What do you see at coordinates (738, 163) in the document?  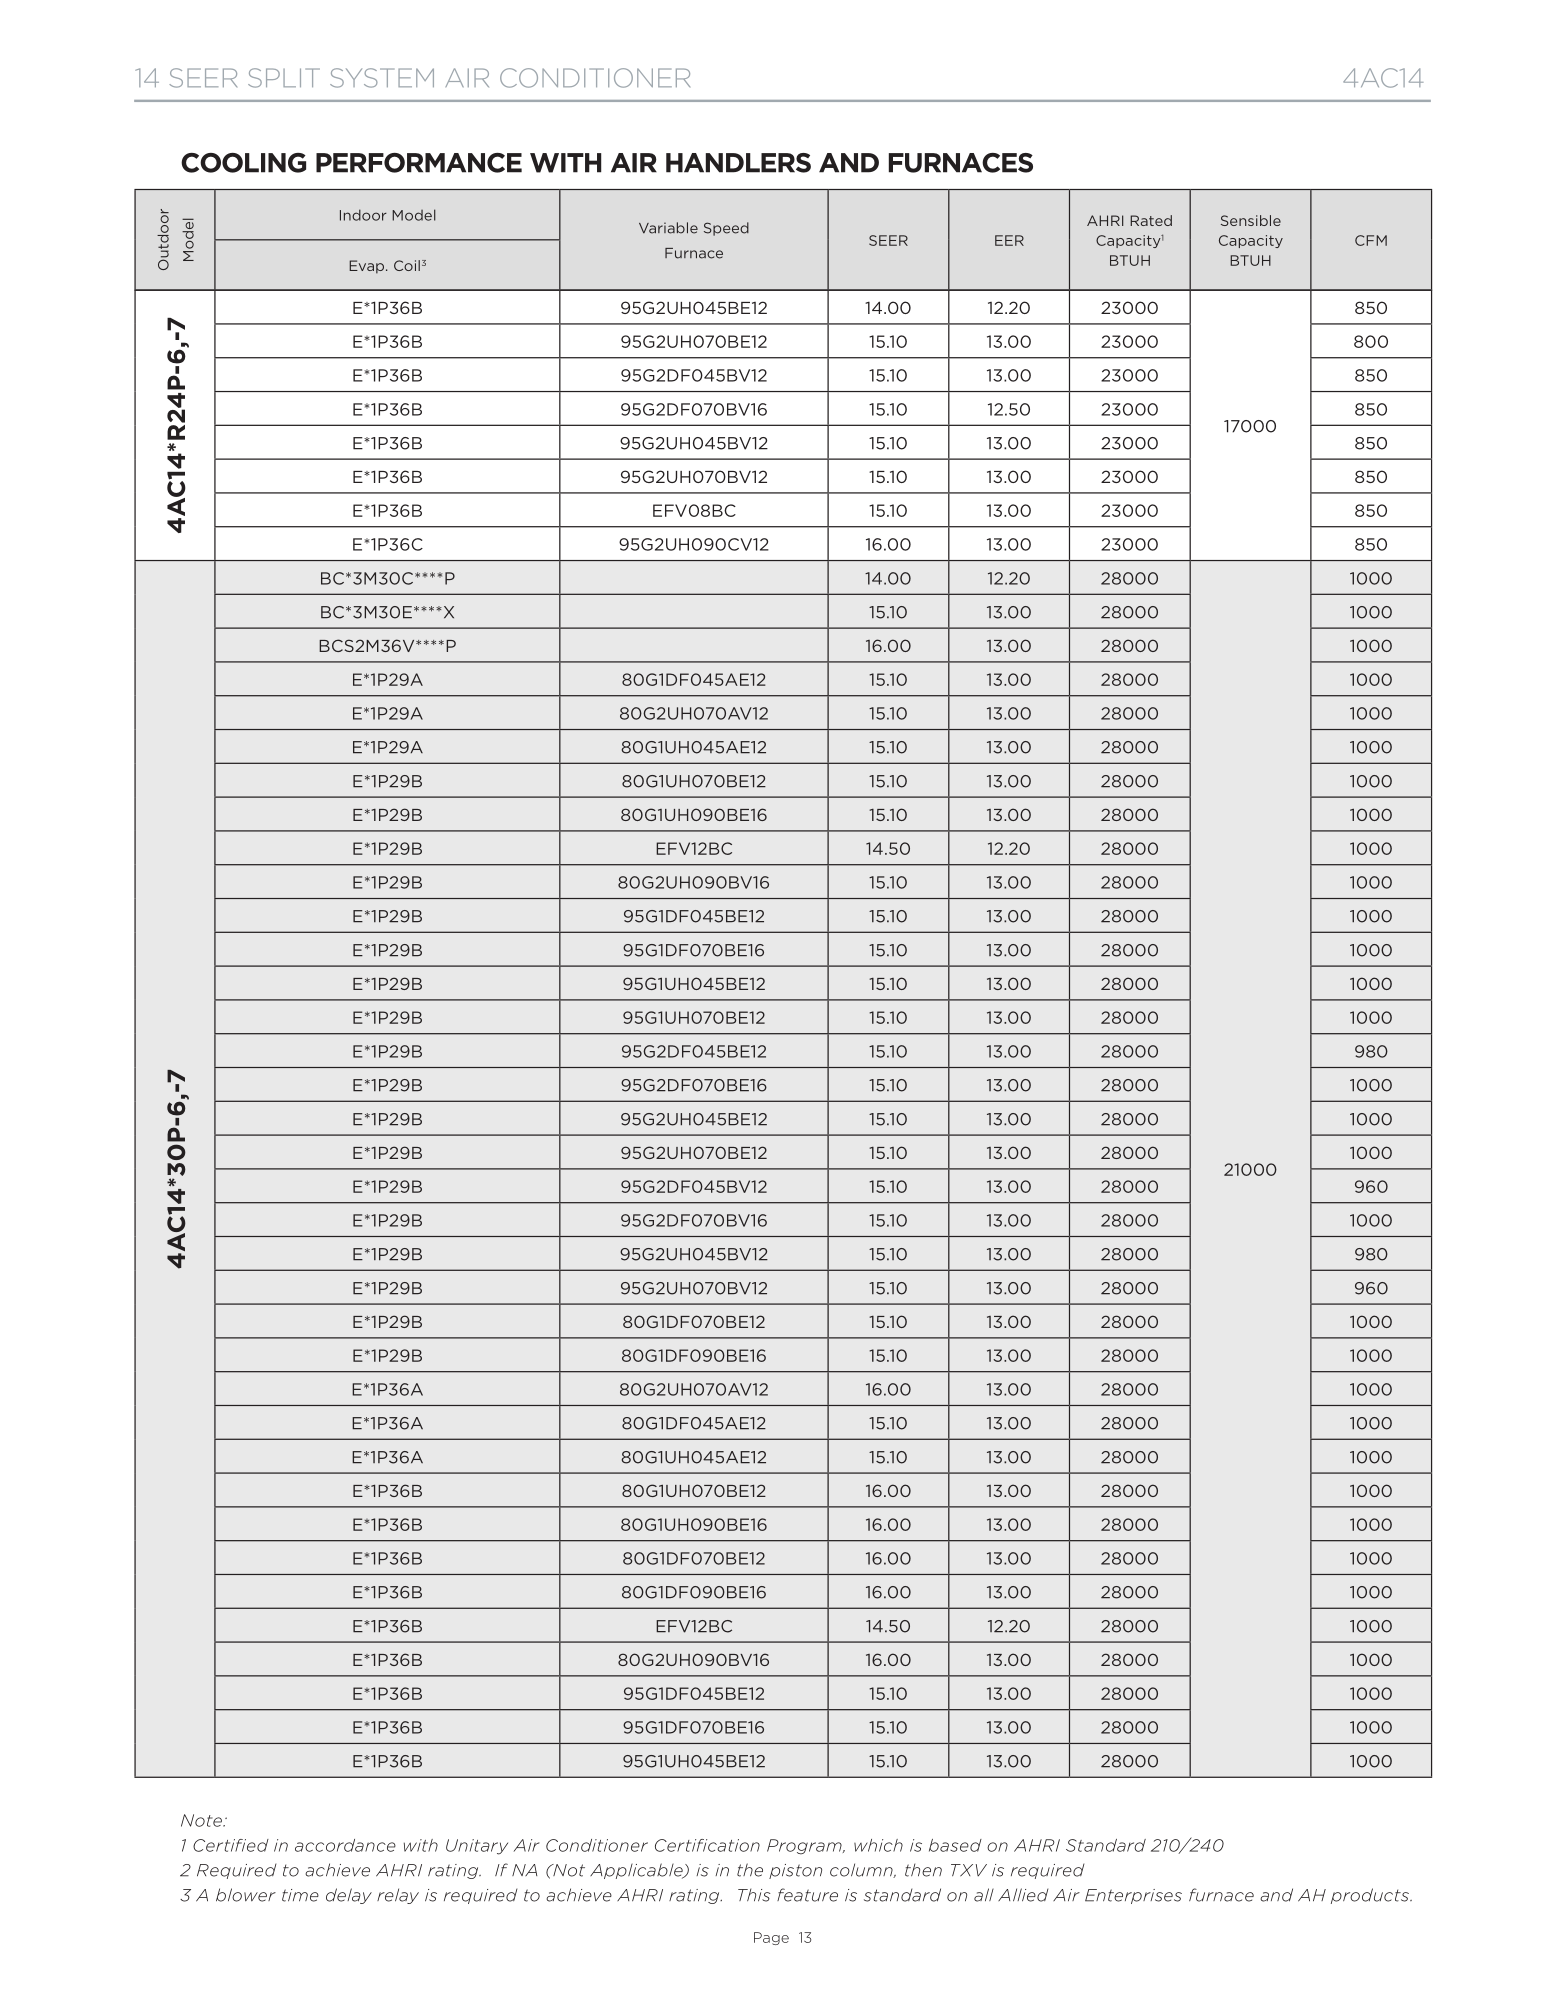 I see `HANDLERS` at bounding box center [738, 163].
